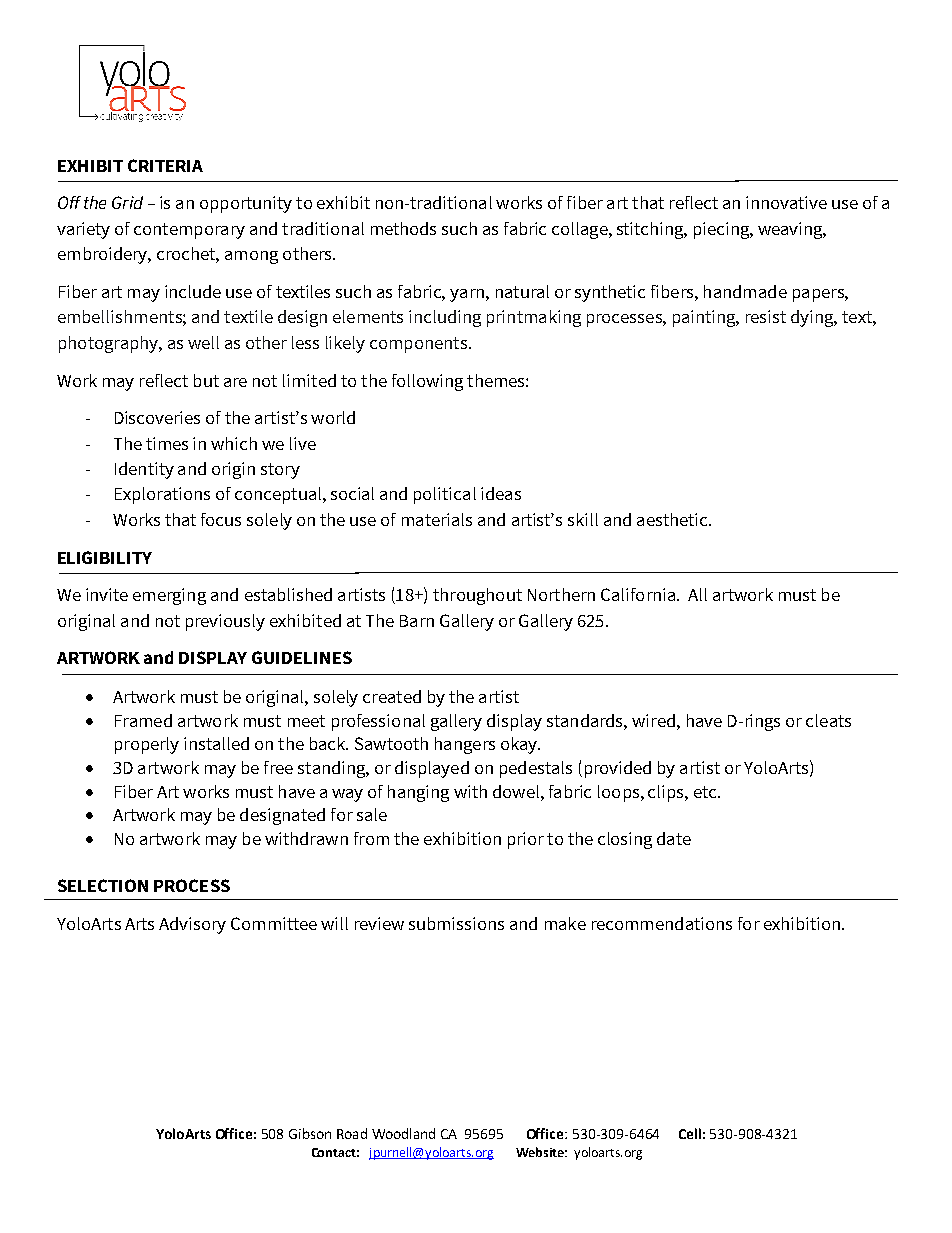 The image size is (952, 1233). Describe the element at coordinates (310, 1133) in the document. I see `Gibson` at that location.
